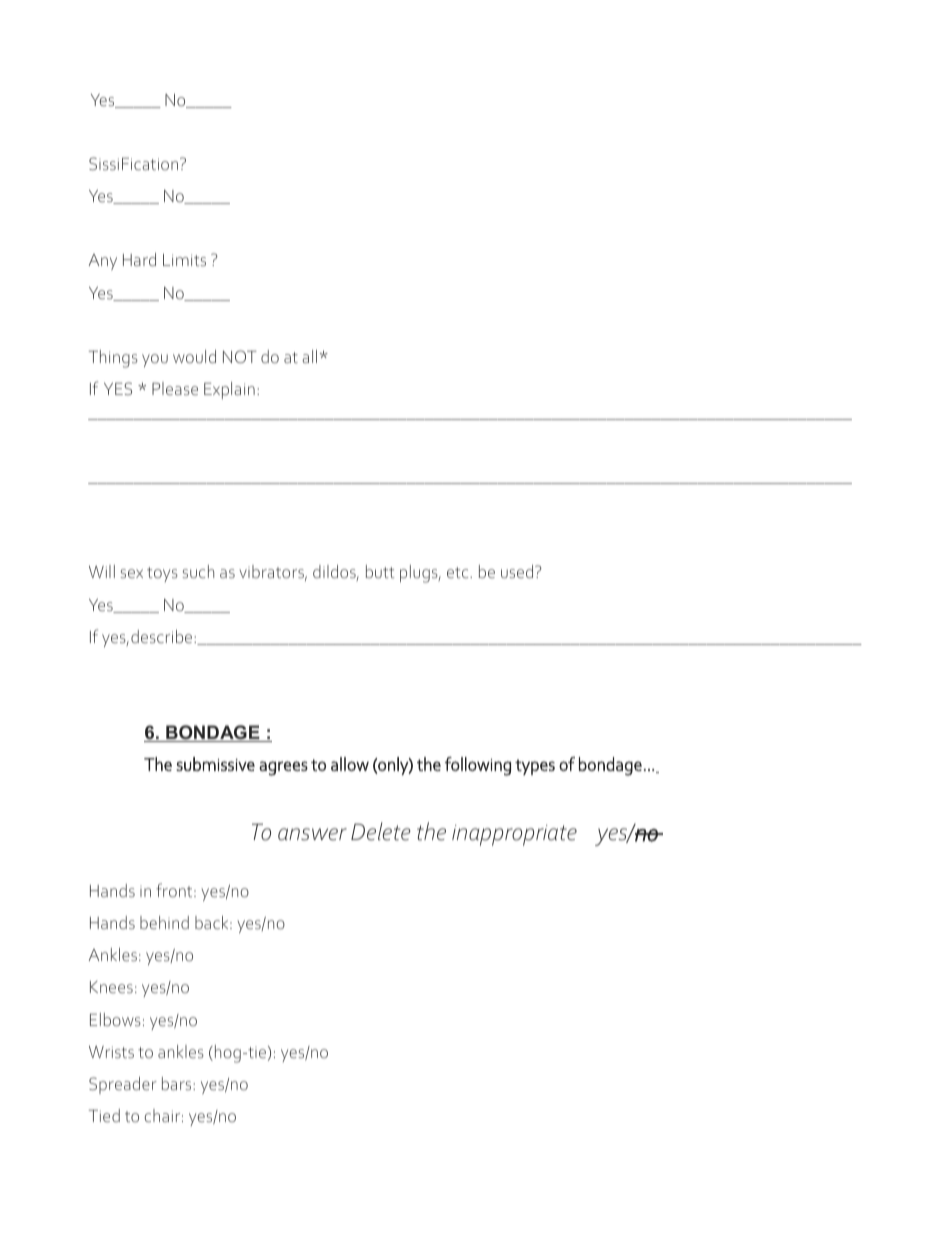 The image size is (952, 1233). What do you see at coordinates (380, 571) in the page?
I see `butt` at bounding box center [380, 571].
